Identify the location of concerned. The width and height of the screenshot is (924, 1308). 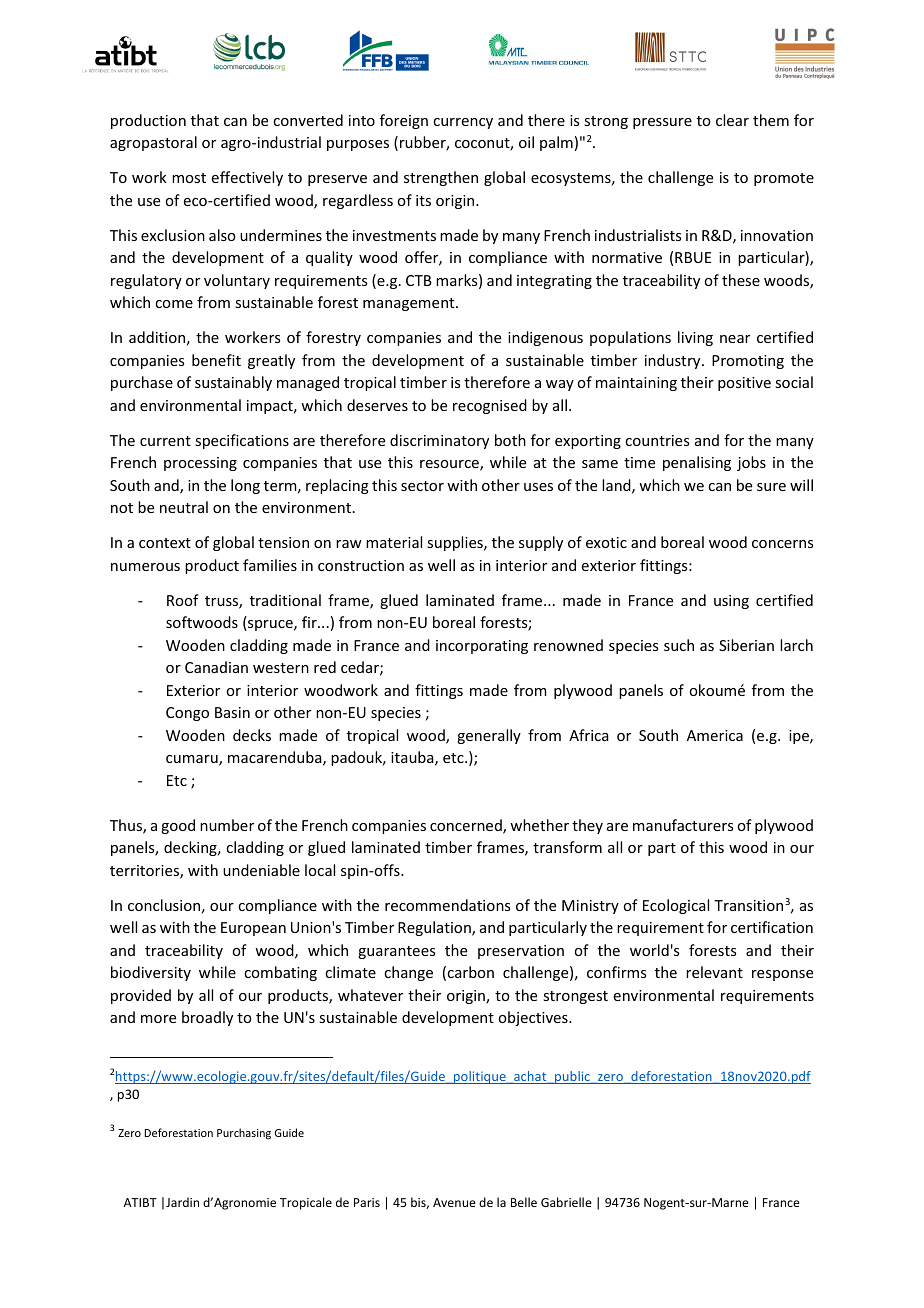
(467, 826).
